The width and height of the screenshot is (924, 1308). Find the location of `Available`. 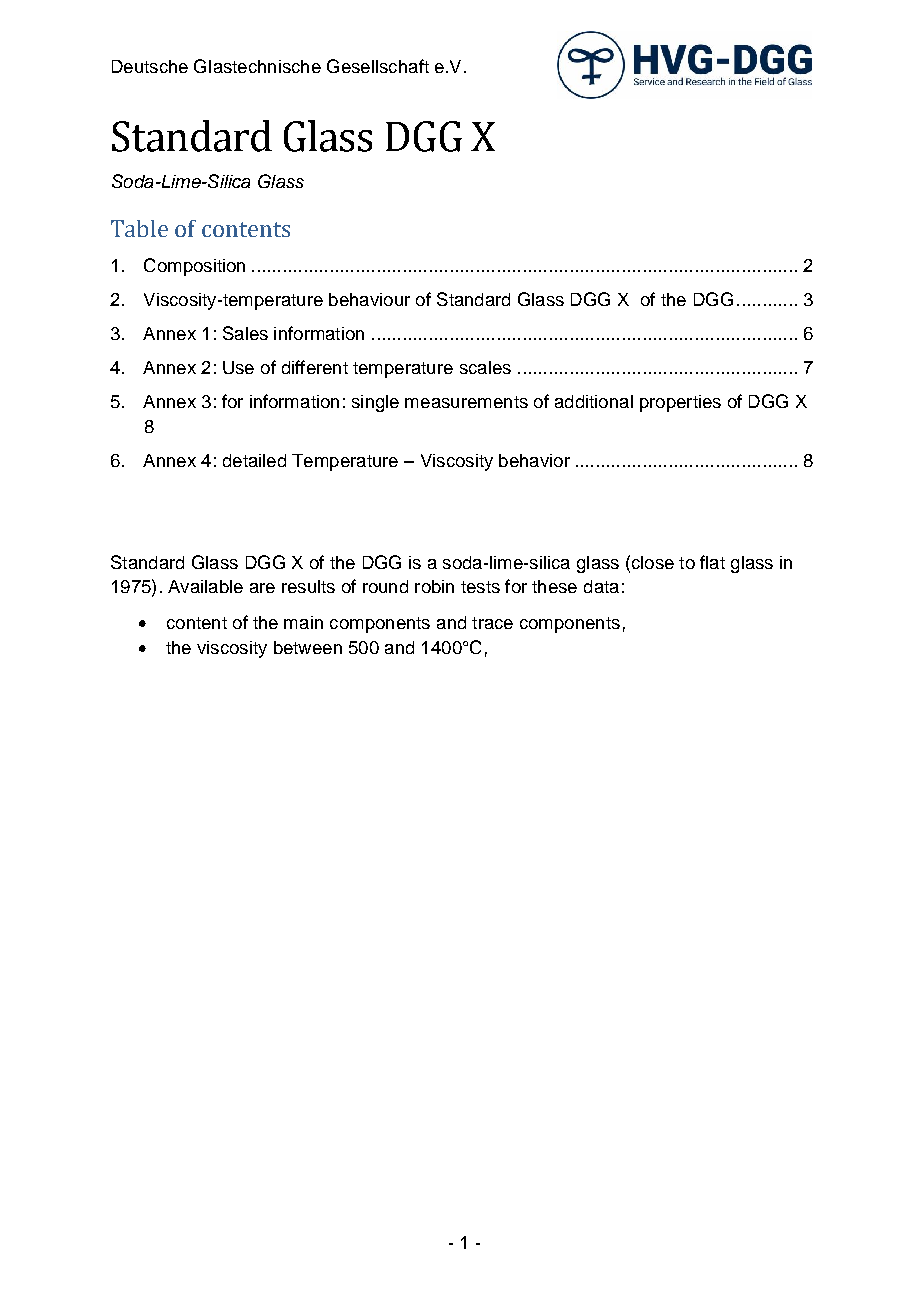

Available is located at coordinates (205, 586).
